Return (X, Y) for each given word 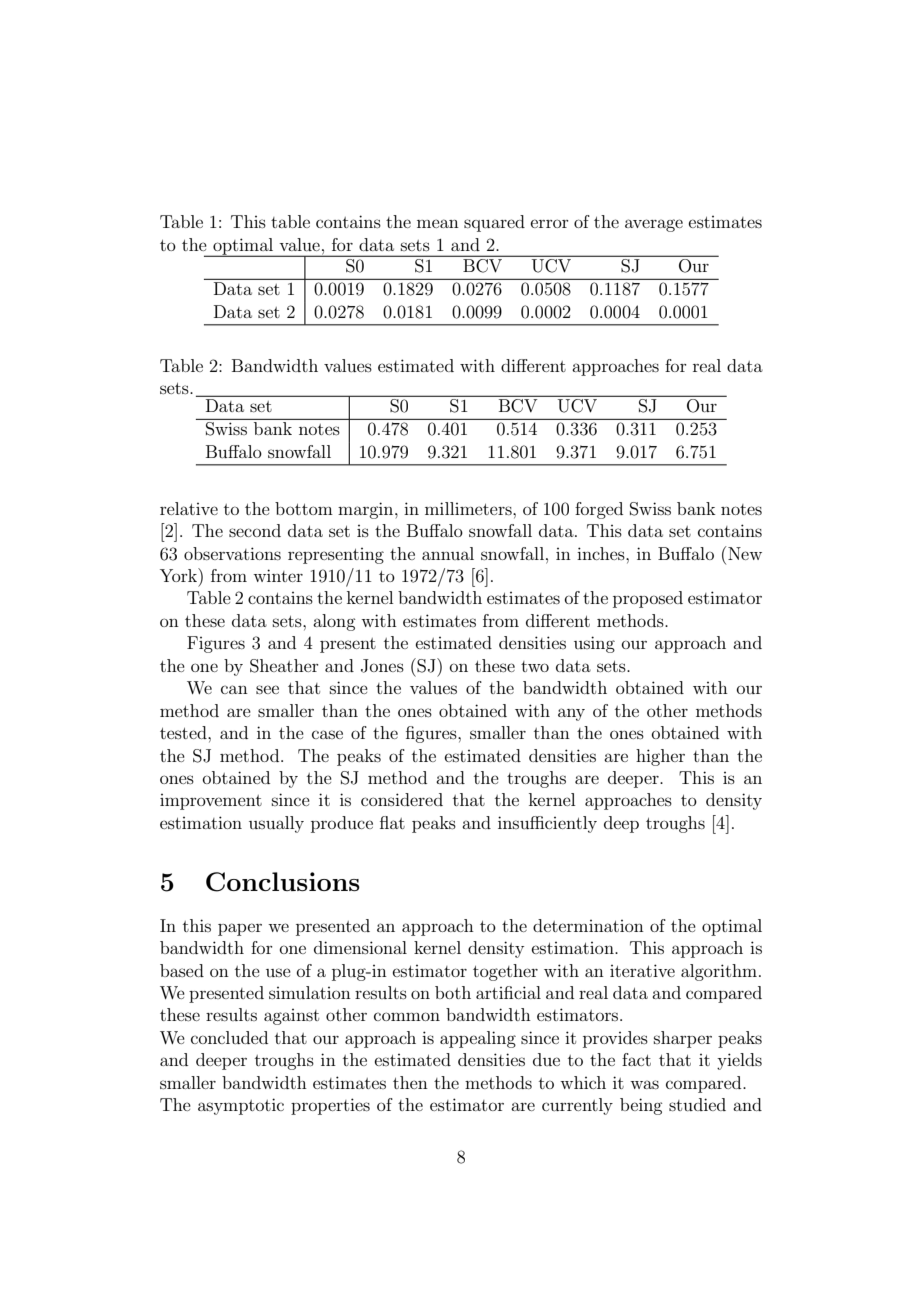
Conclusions (283, 882)
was (644, 1084)
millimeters (469, 508)
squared (494, 223)
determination (588, 925)
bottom (304, 508)
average (654, 225)
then (410, 1082)
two (535, 666)
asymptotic (241, 1106)
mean (438, 223)
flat (392, 822)
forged (599, 510)
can (234, 689)
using (594, 644)
